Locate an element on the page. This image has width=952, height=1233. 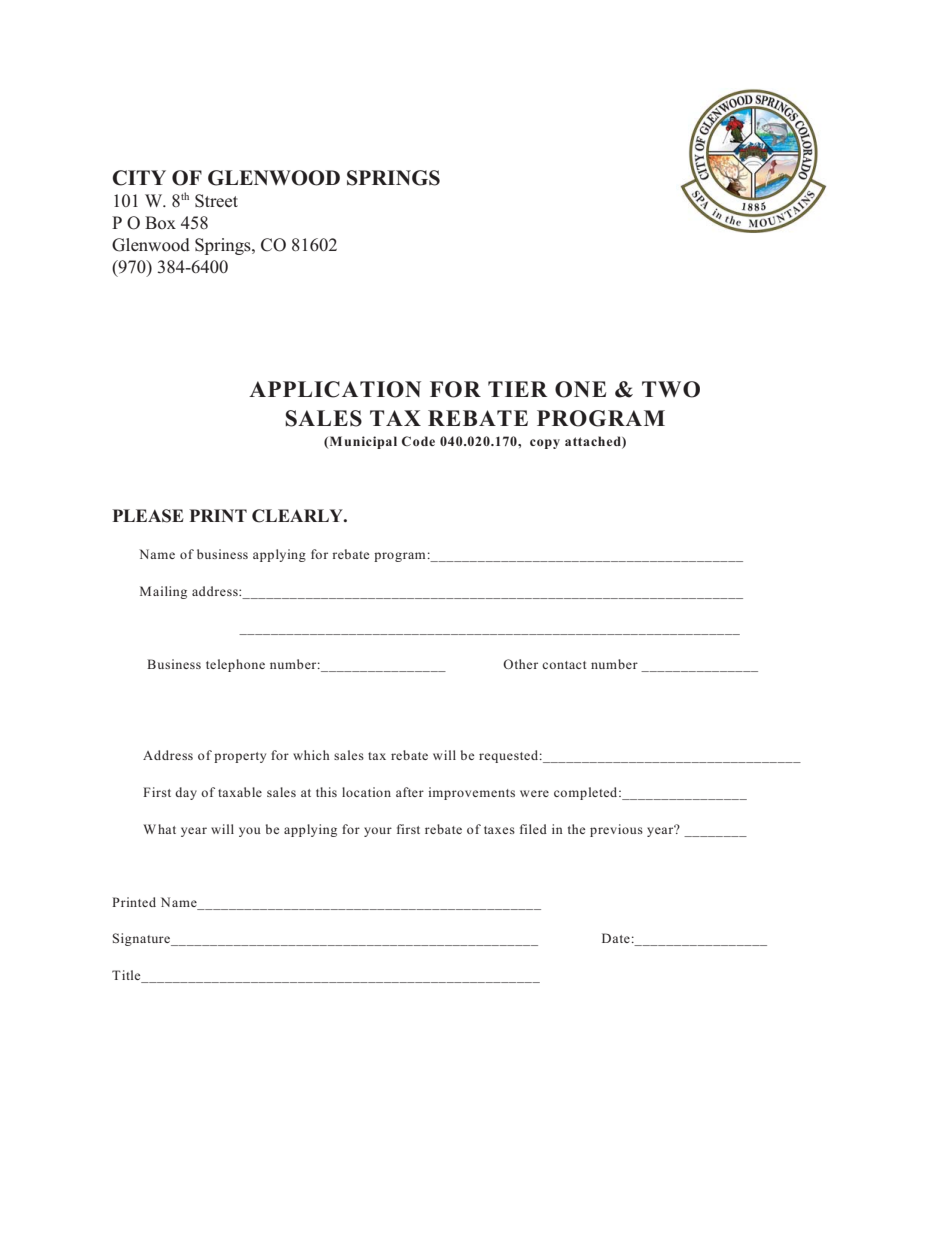
Other is located at coordinates (520, 664).
